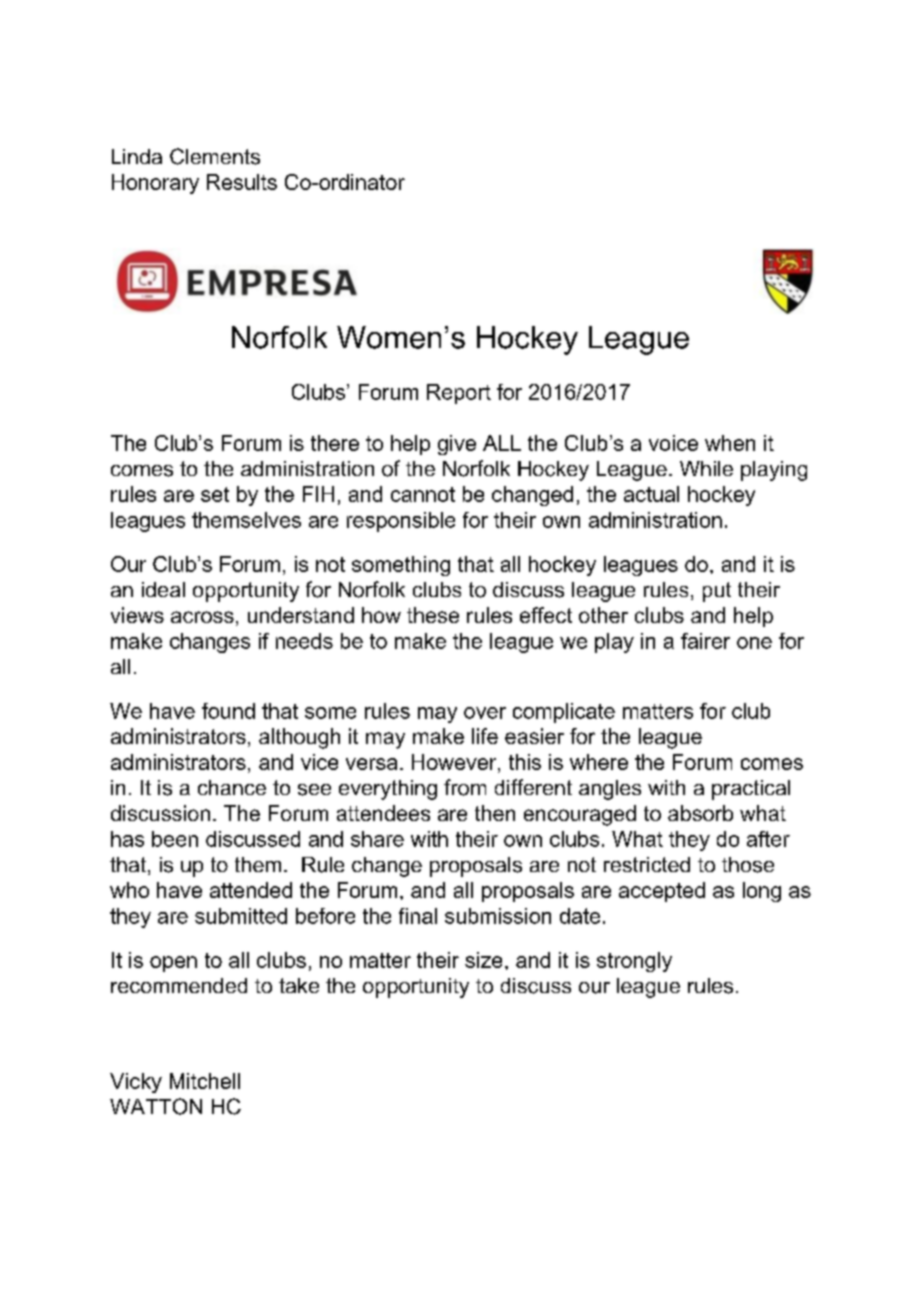  Describe the element at coordinates (202, 617) in the document. I see `across` at that location.
